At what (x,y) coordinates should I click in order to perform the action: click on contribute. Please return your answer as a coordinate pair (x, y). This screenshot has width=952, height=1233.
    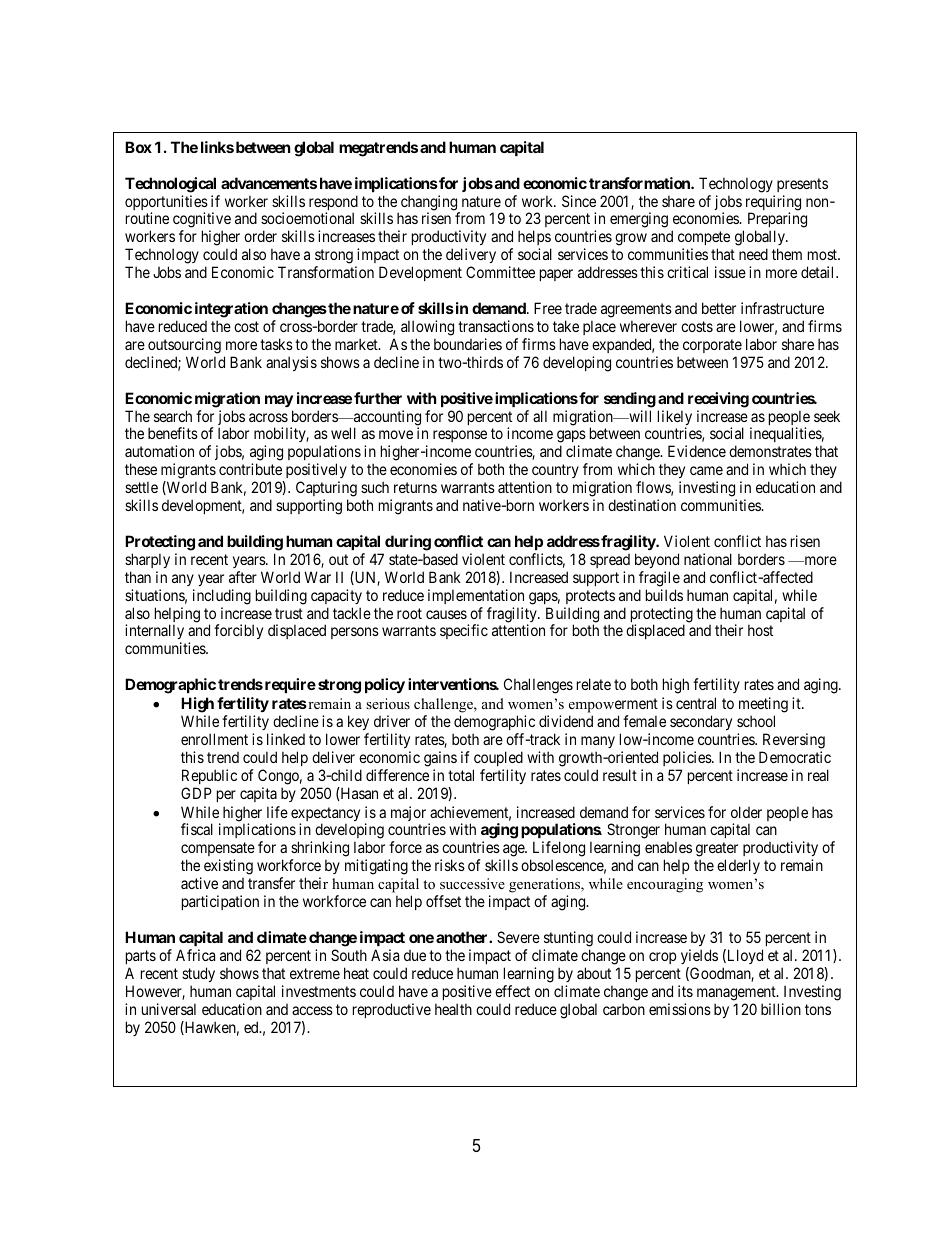
    Looking at the image, I should click on (250, 469).
